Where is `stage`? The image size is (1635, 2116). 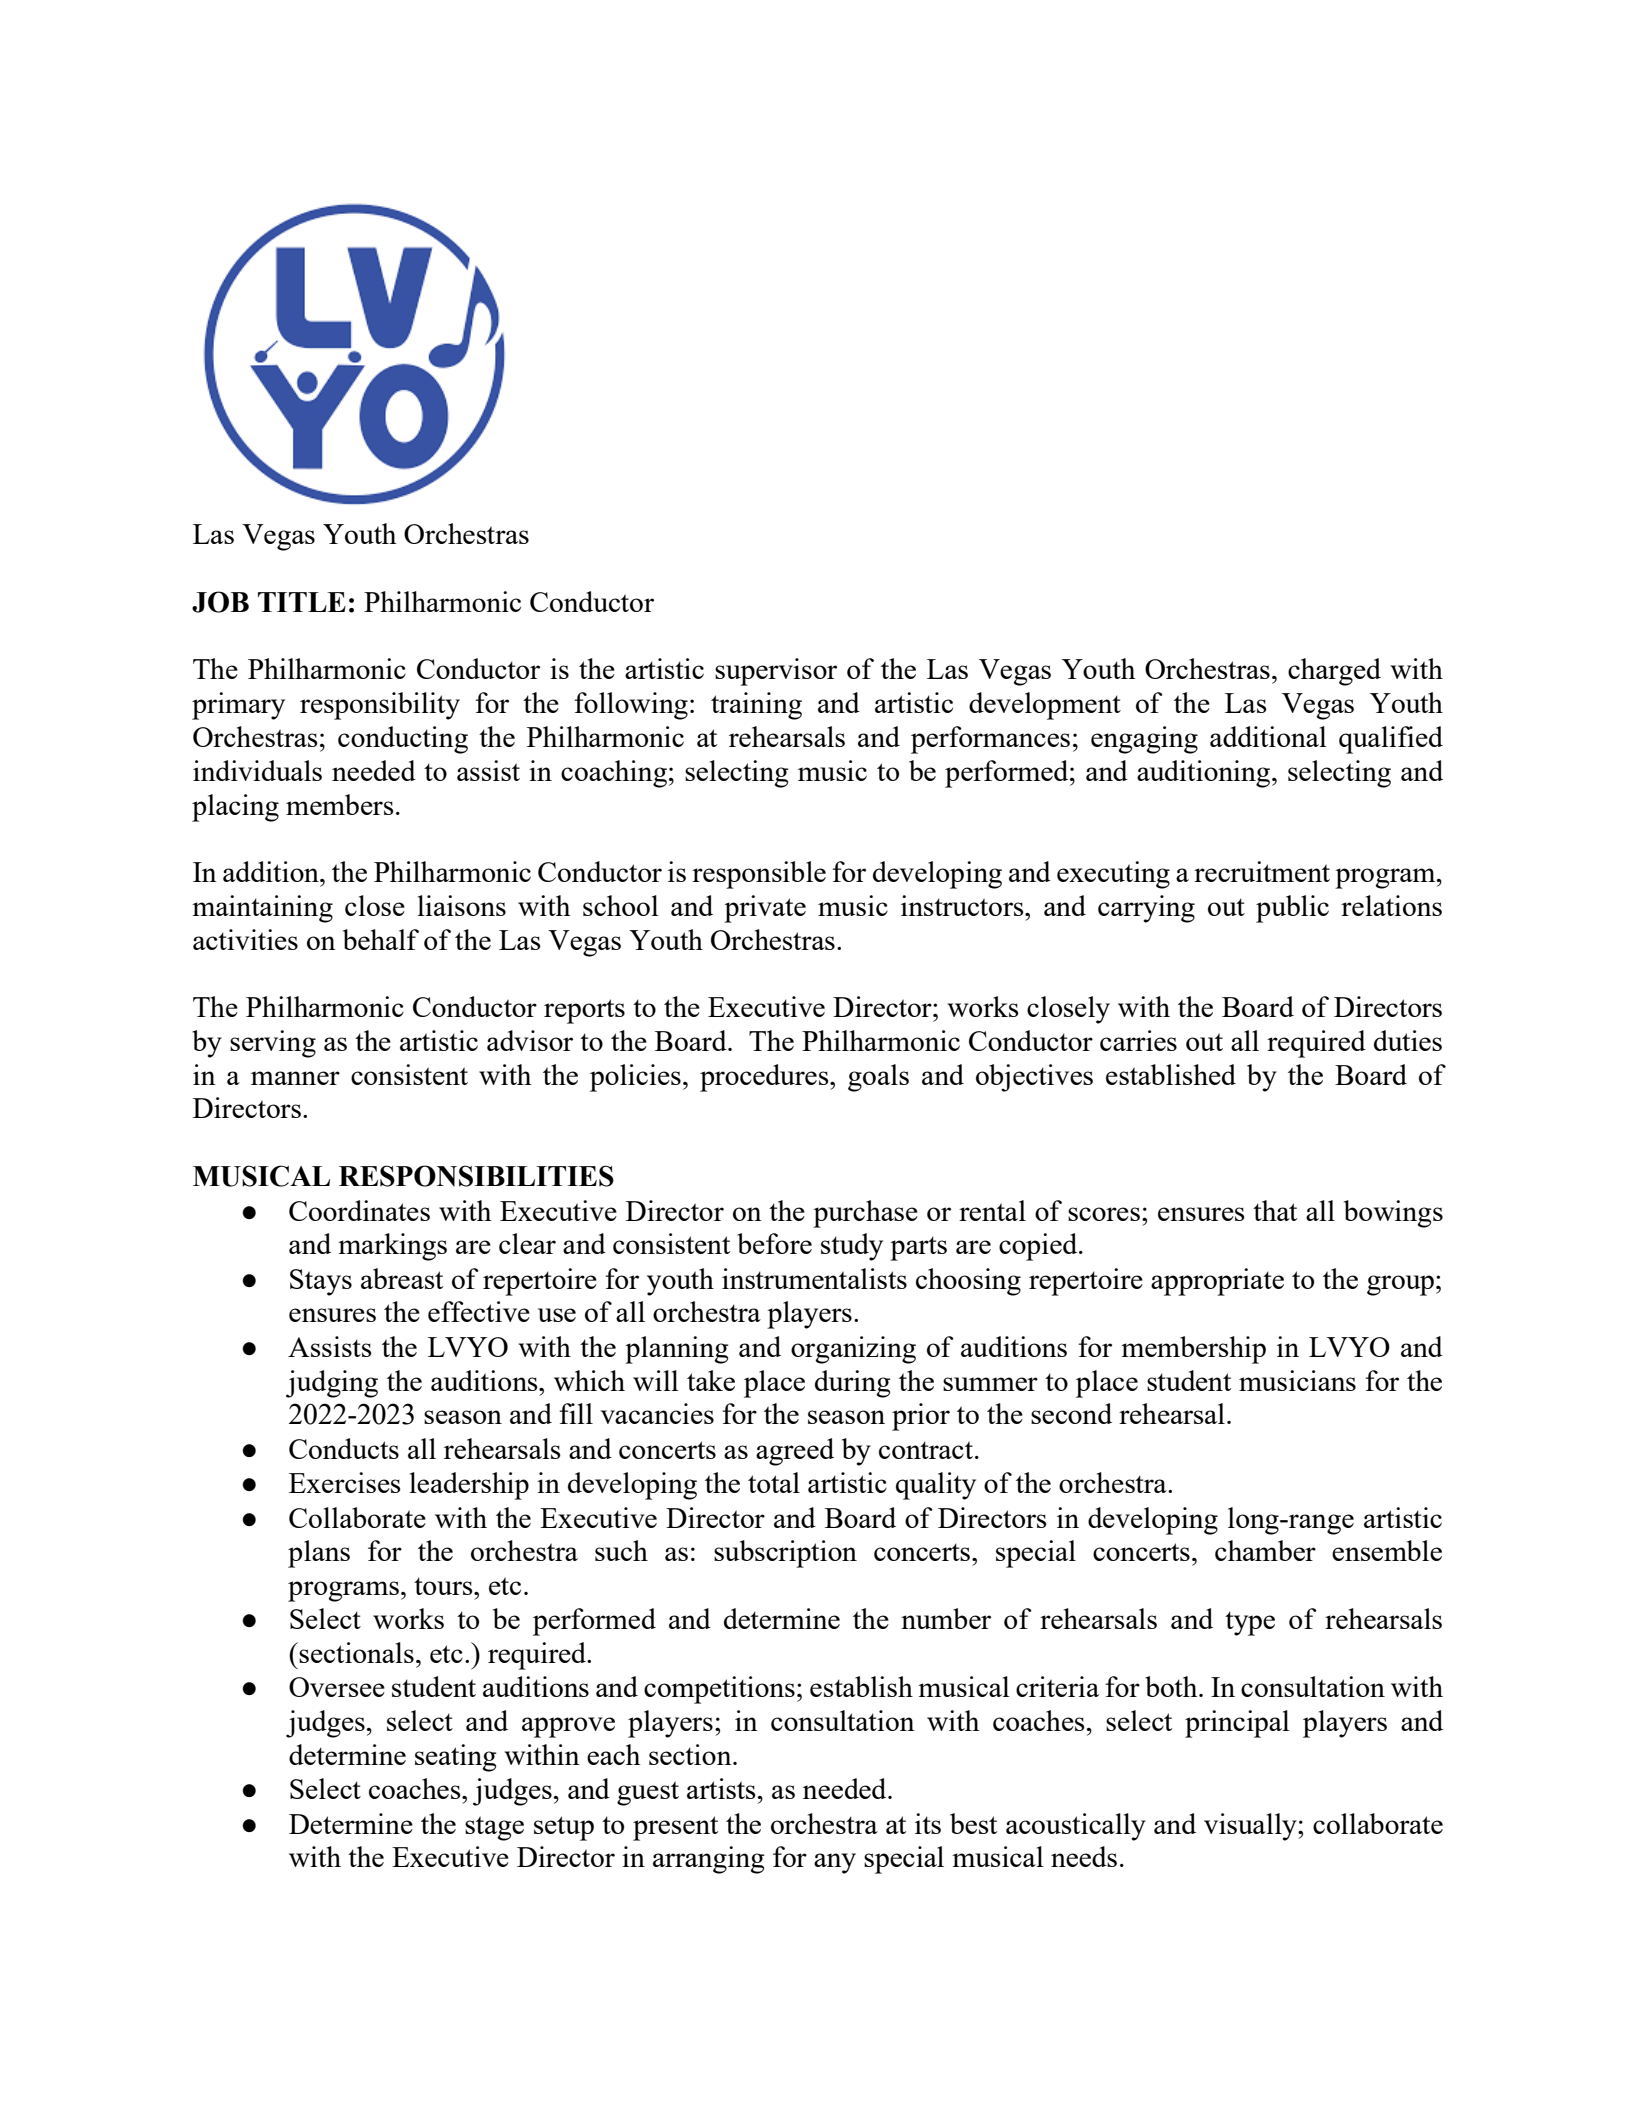 stage is located at coordinates (494, 1828).
